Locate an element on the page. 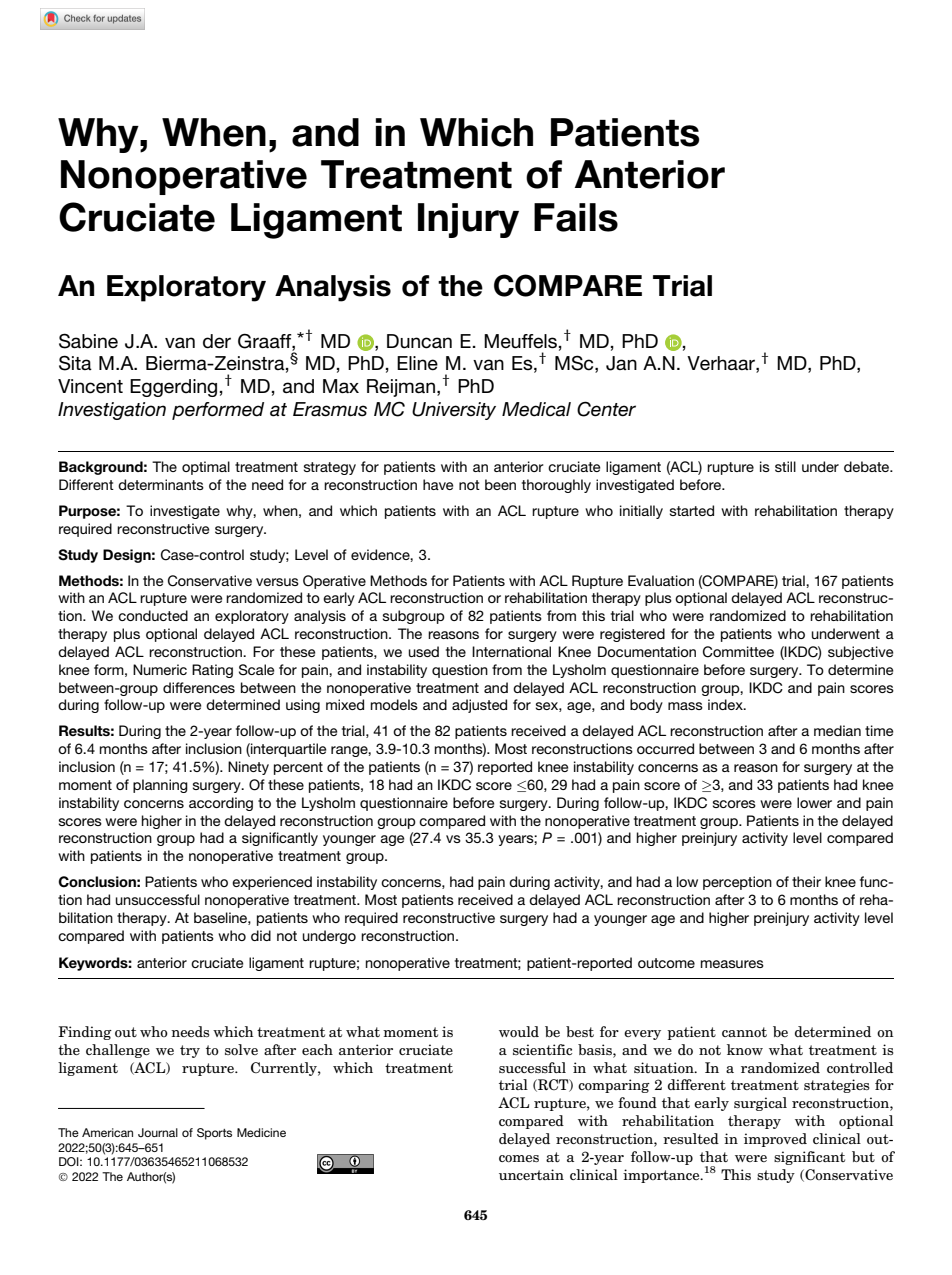 This page has width=952, height=1275. still is located at coordinates (785, 466).
